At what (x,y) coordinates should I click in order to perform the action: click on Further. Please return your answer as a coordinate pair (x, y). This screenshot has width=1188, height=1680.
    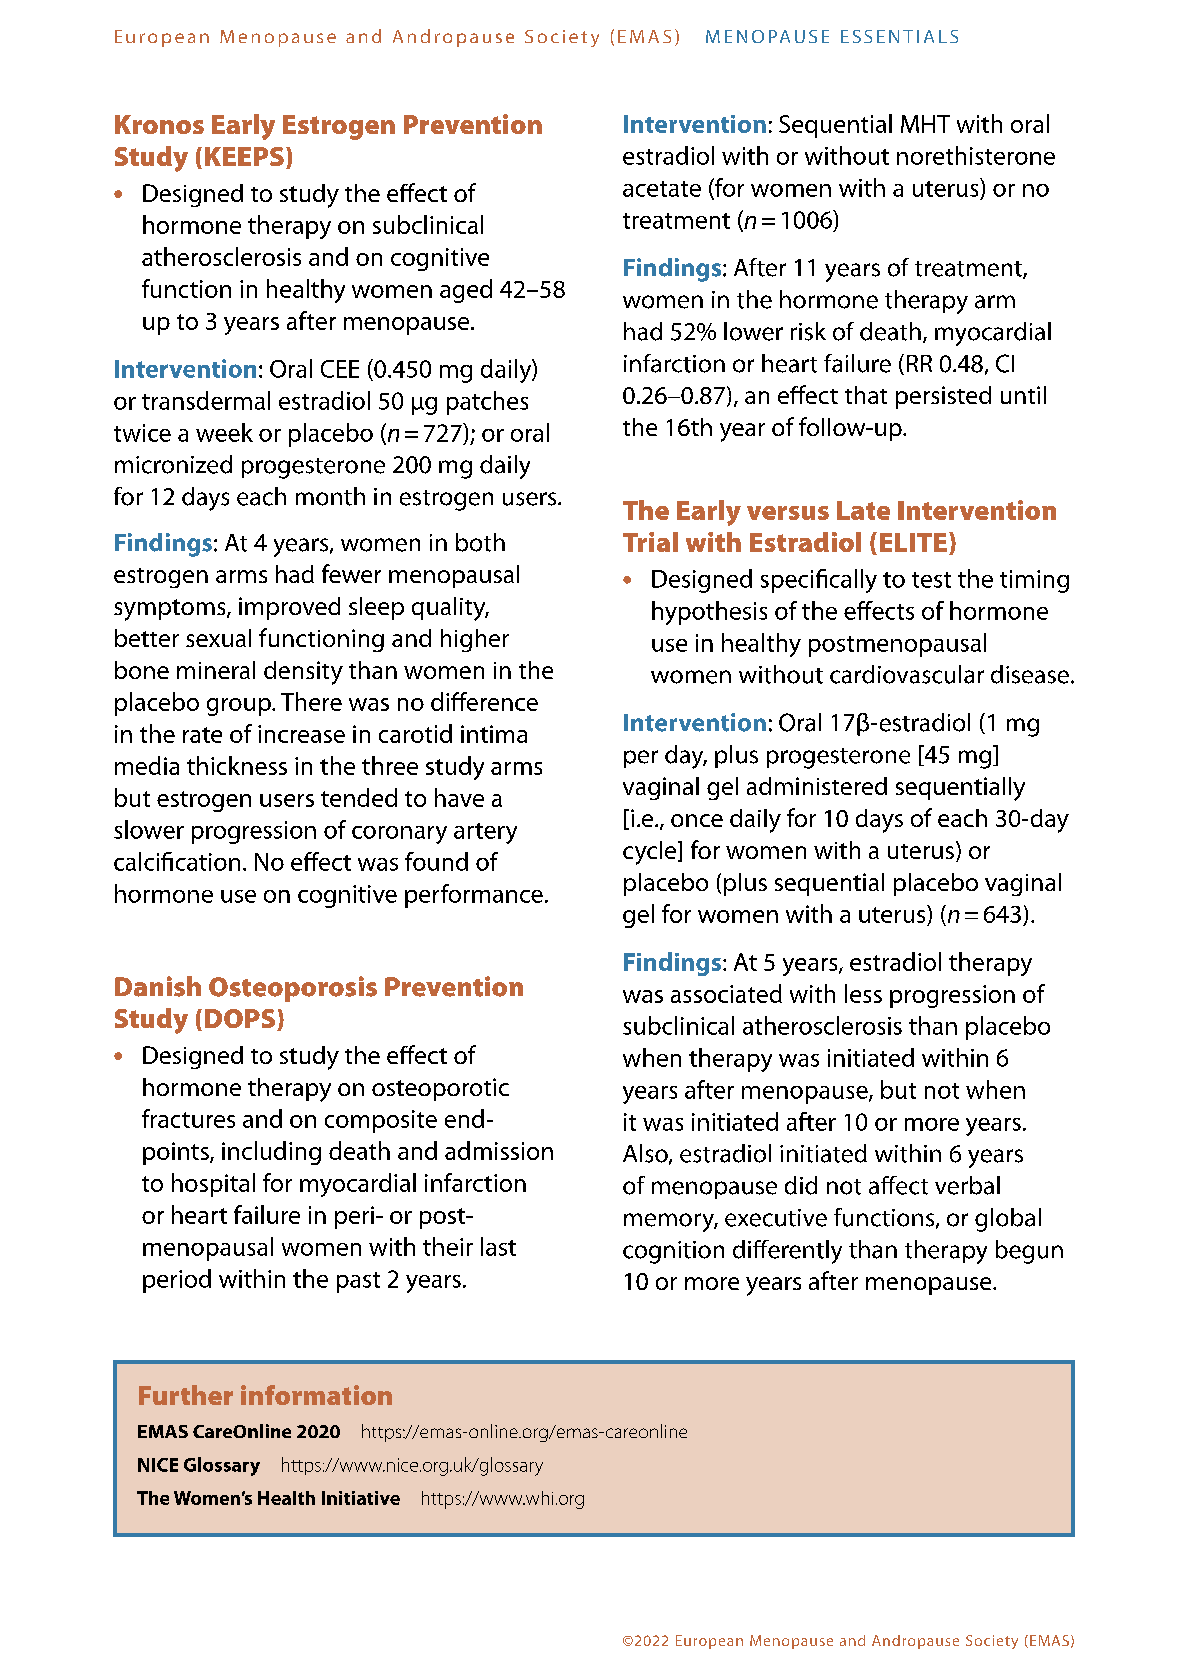
    Looking at the image, I should click on (186, 1395).
